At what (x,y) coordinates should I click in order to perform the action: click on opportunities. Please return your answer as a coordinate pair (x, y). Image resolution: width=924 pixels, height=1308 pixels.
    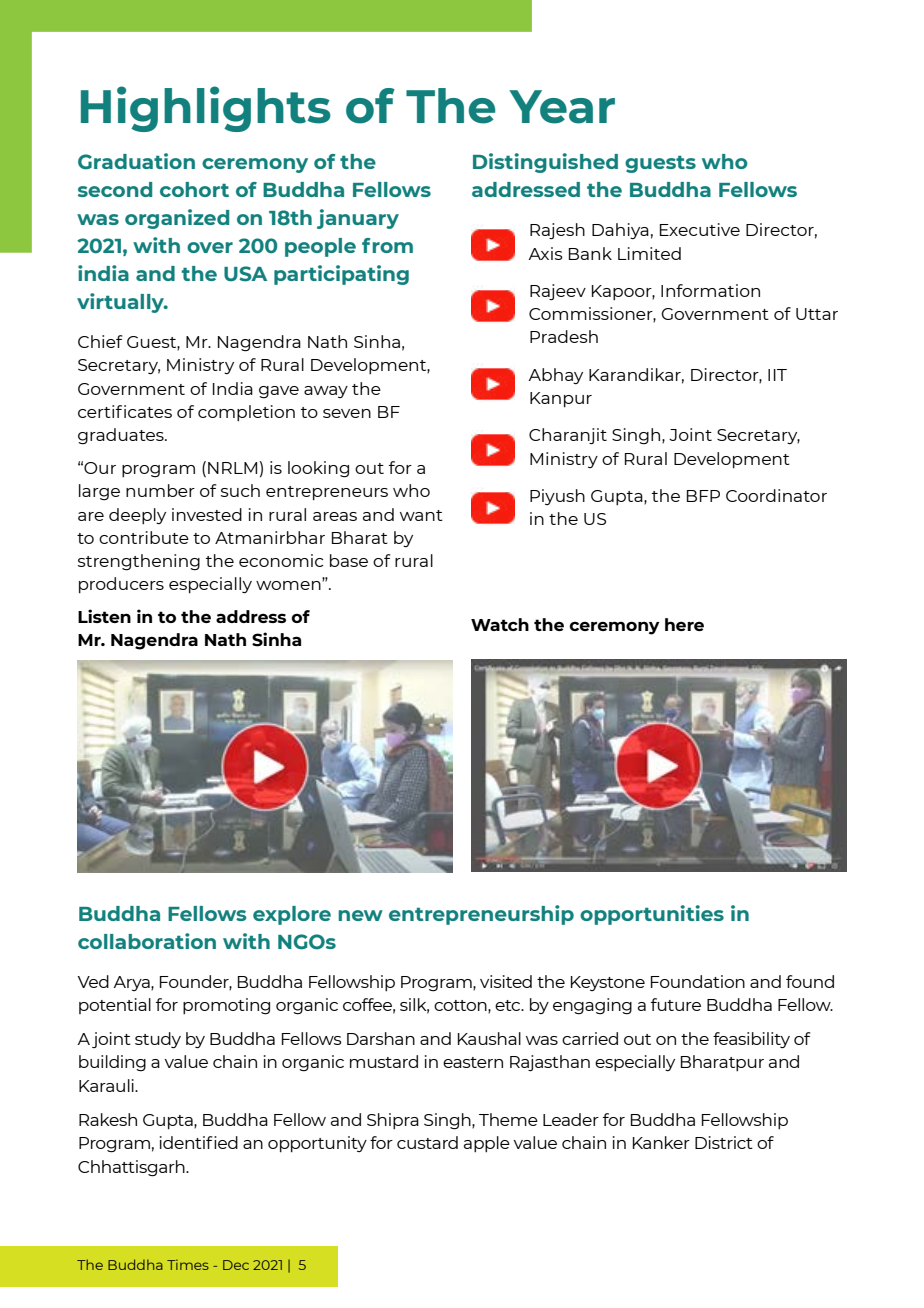
    Looking at the image, I should click on (652, 915).
